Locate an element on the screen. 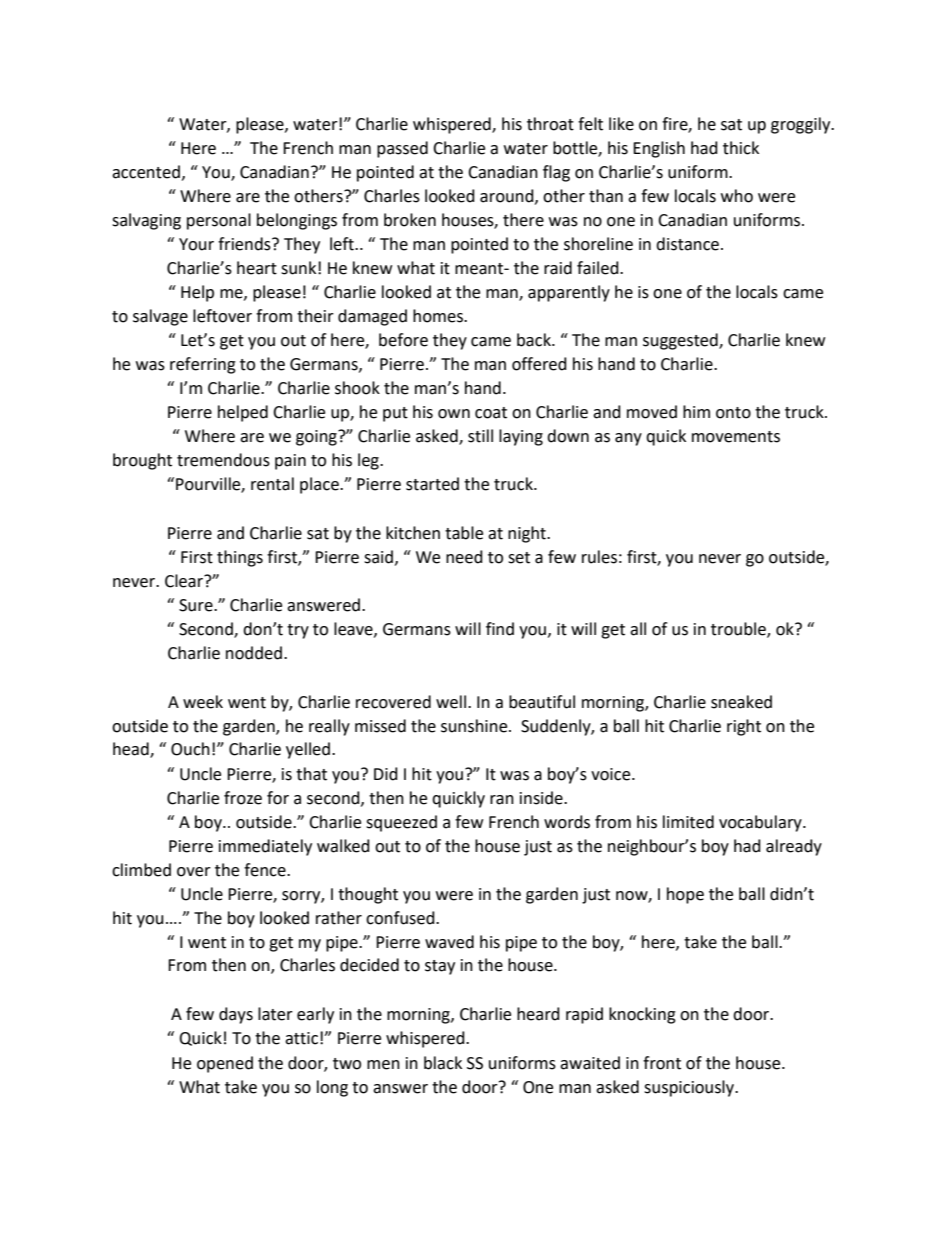  passed is located at coordinates (402, 149).
